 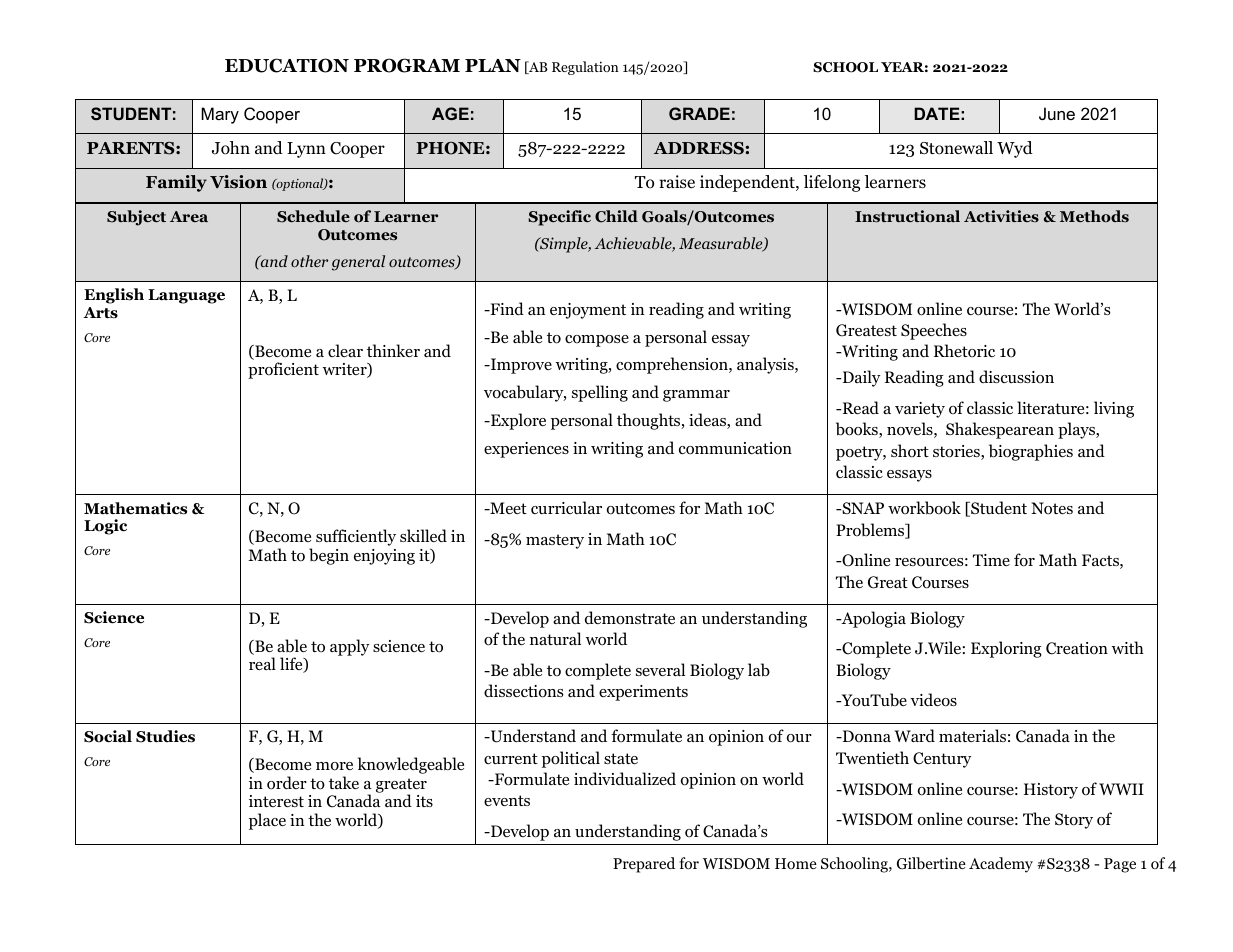 What do you see at coordinates (964, 351) in the document?
I see `Rhetoric` at bounding box center [964, 351].
